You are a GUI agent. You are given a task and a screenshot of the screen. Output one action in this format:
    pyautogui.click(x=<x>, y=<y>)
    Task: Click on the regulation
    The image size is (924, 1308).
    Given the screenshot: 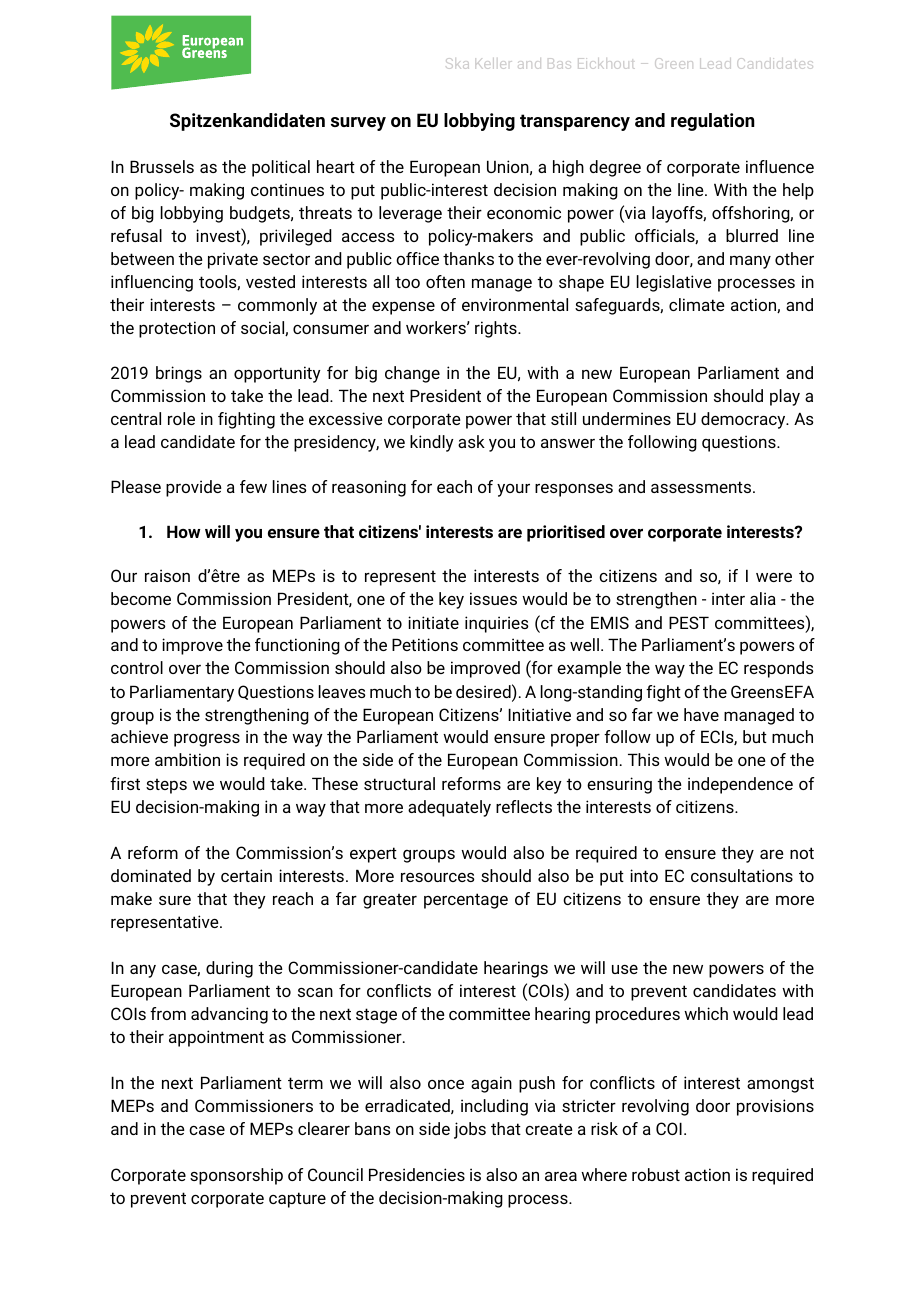 What is the action you would take?
    pyautogui.click(x=713, y=122)
